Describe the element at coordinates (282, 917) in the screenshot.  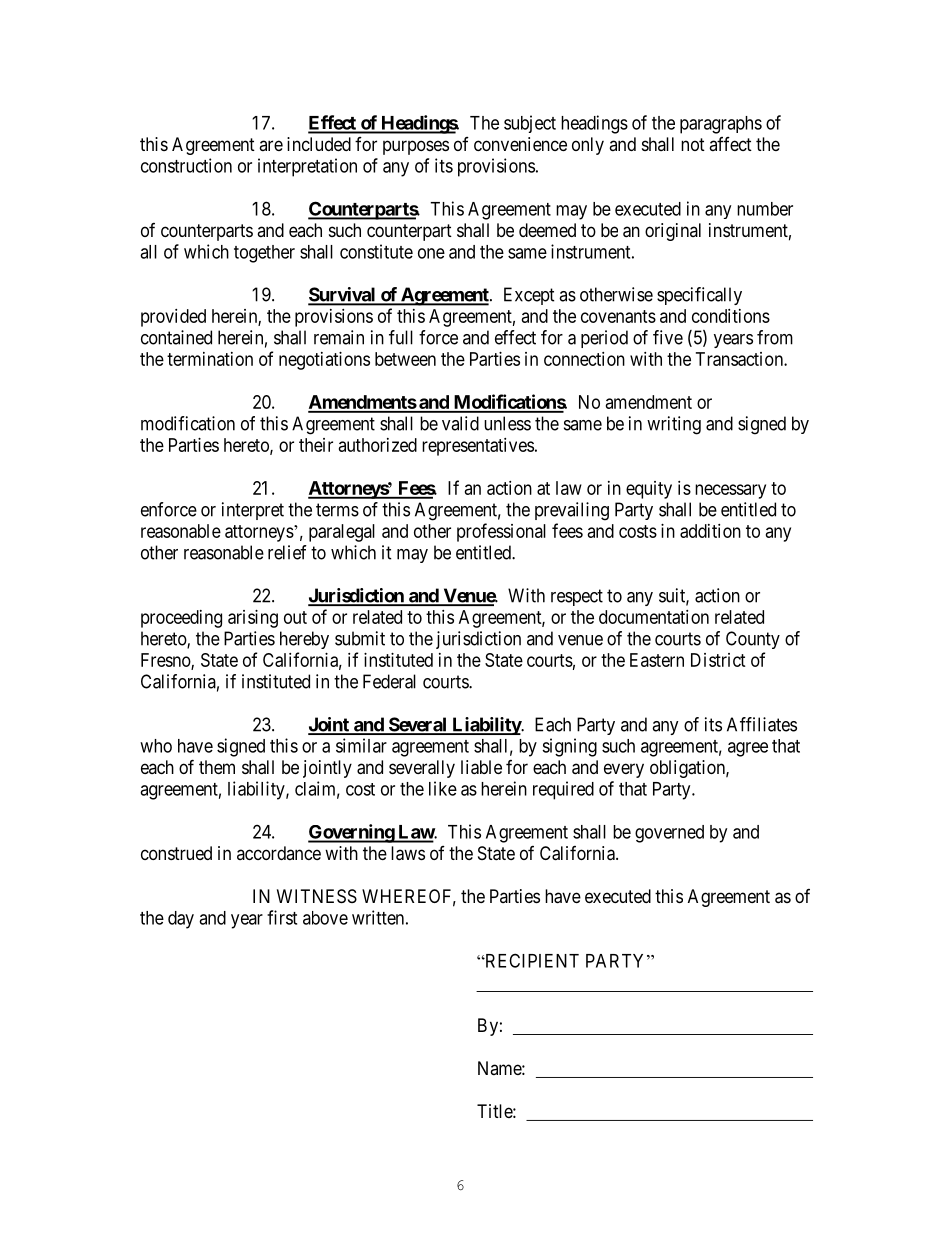
I see `first` at that location.
